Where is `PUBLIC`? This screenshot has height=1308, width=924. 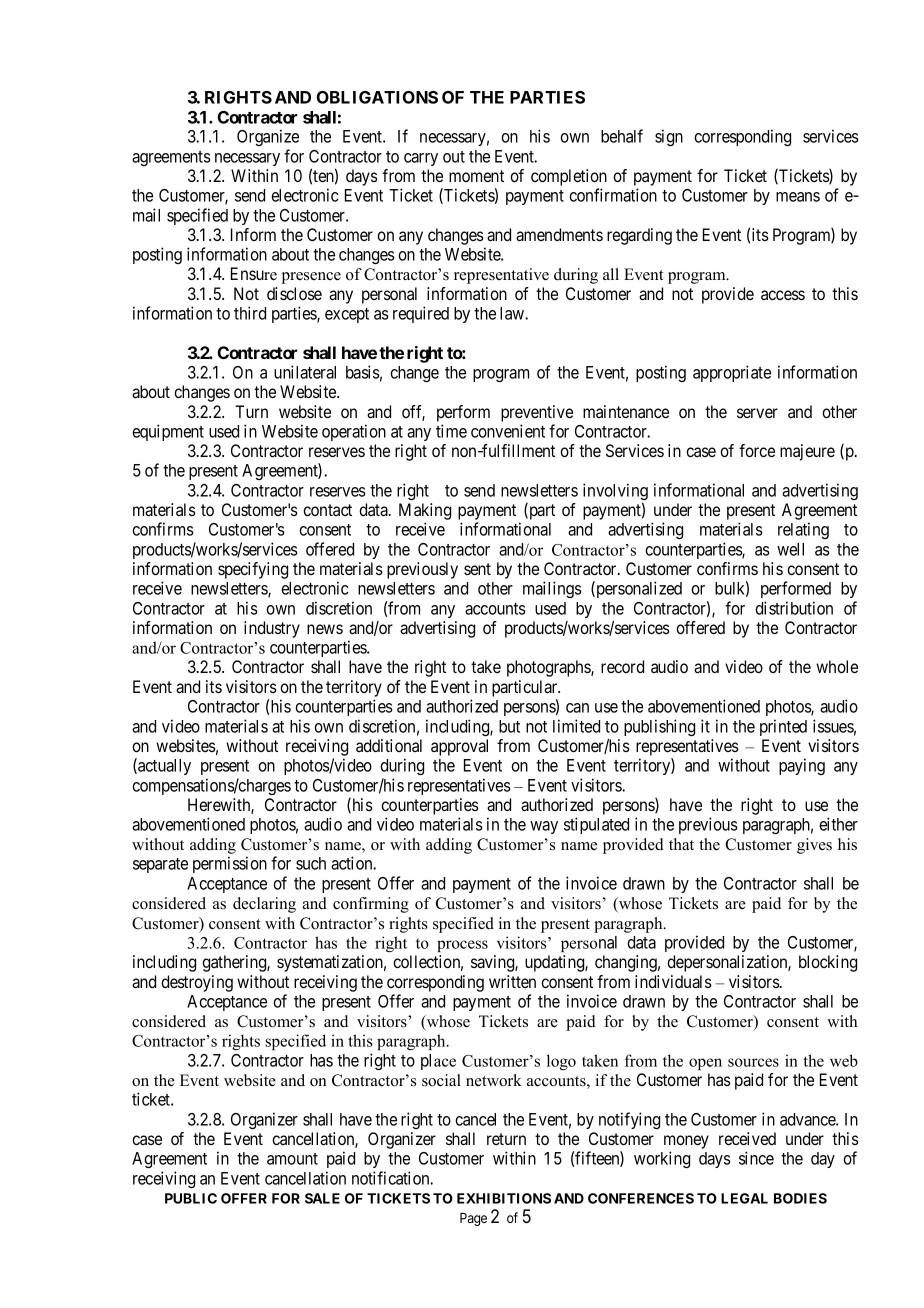 PUBLIC is located at coordinates (191, 1198).
